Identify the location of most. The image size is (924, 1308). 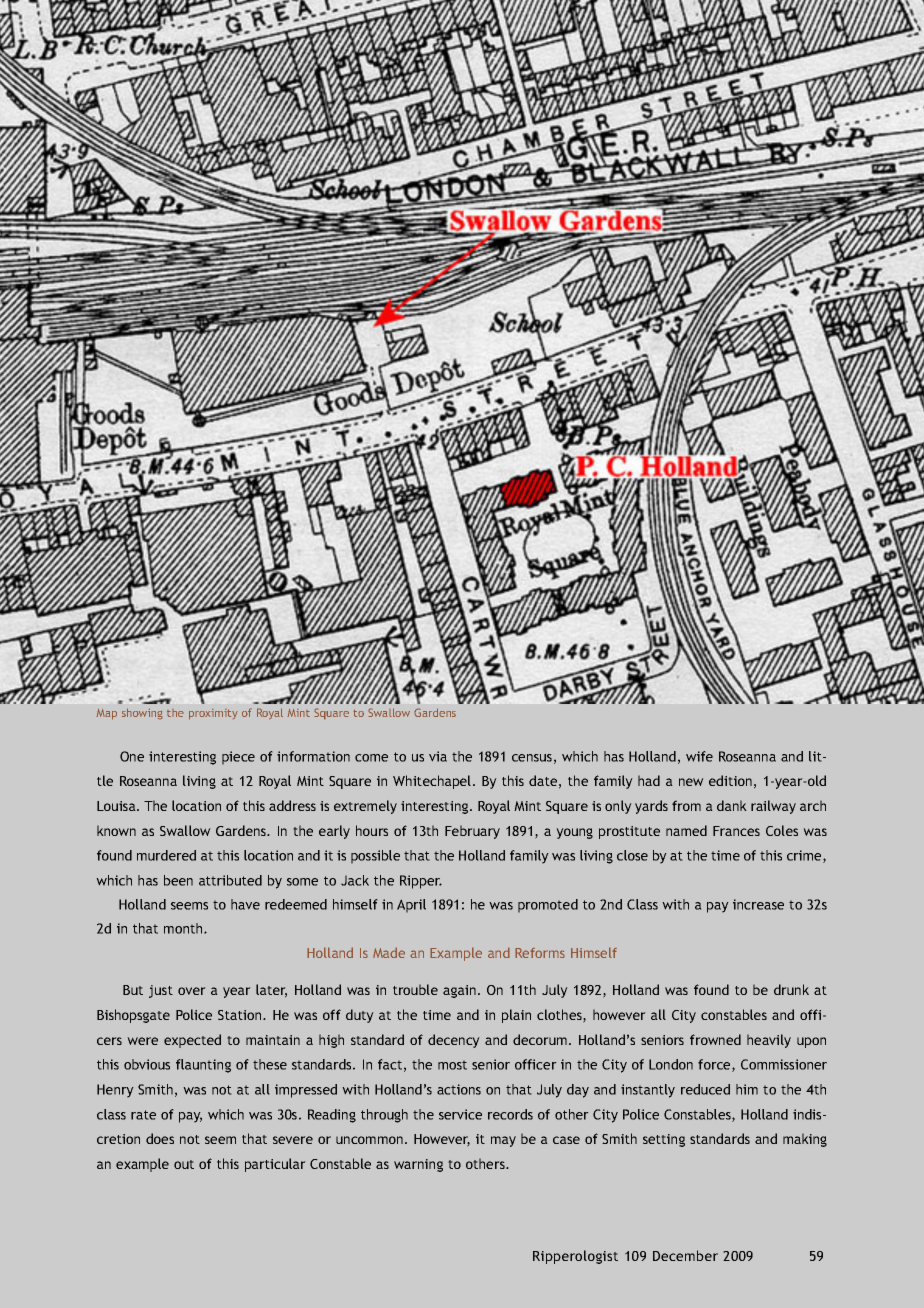
(452, 1065).
